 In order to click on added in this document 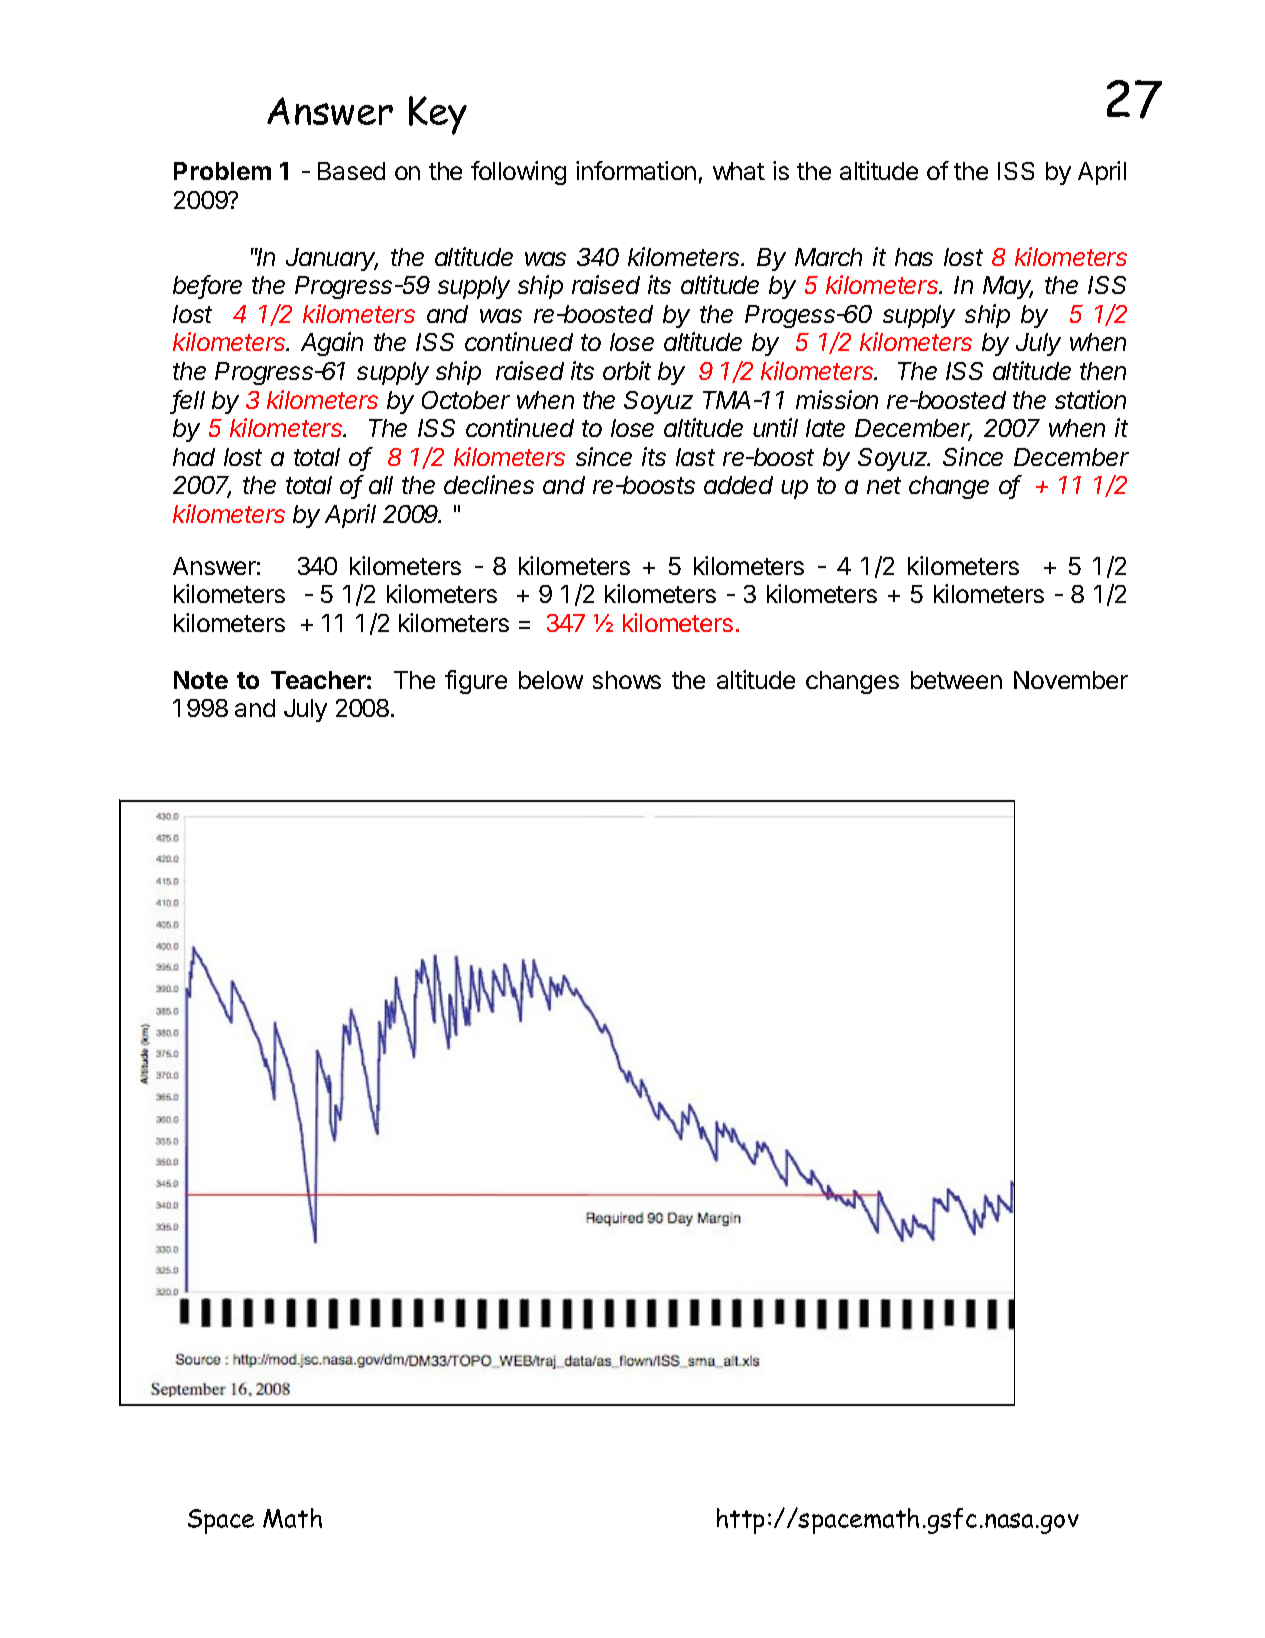, I will do `click(738, 485)`.
